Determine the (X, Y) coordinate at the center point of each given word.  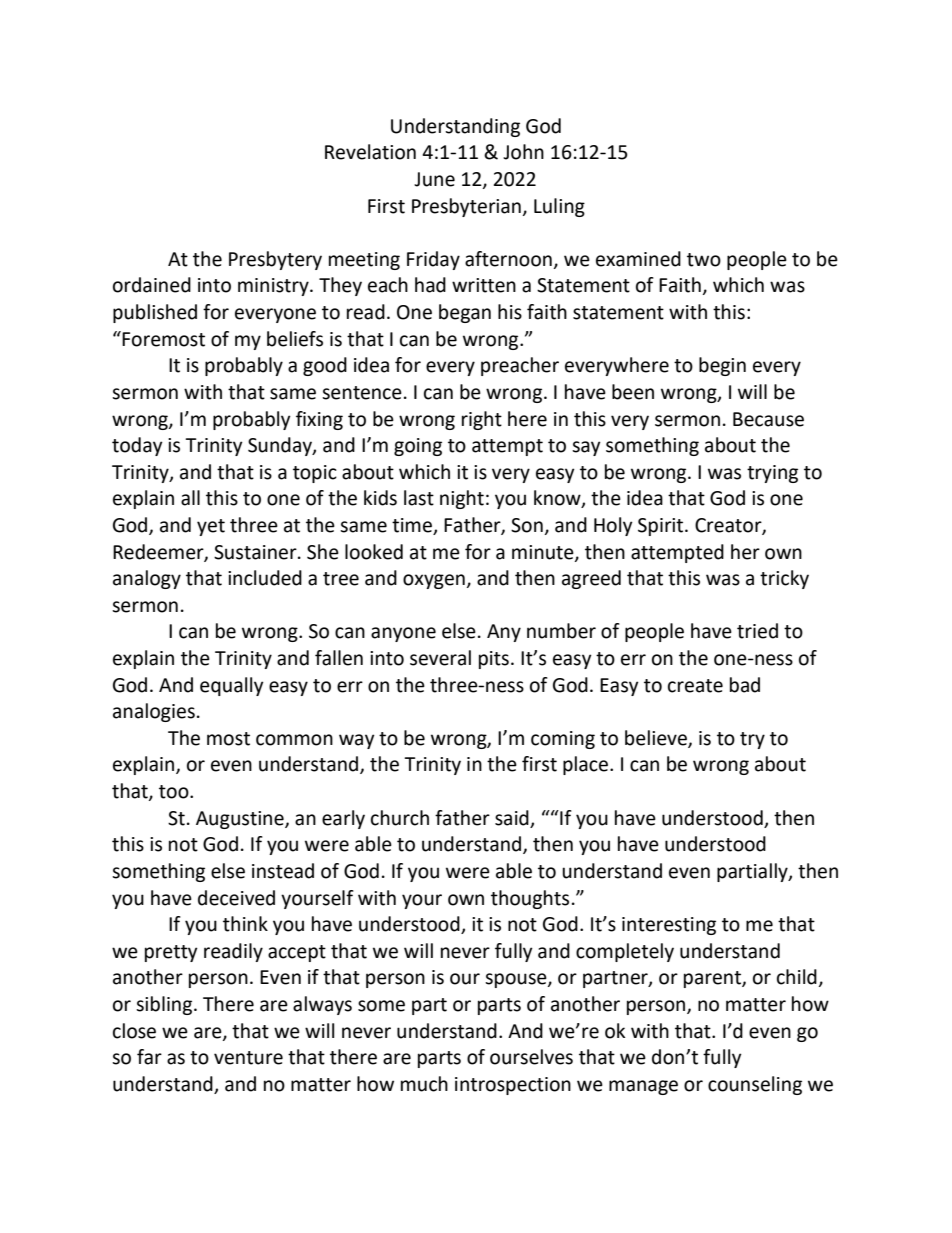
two (704, 260)
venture (248, 1058)
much (424, 1084)
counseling (755, 1085)
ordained (152, 285)
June (434, 179)
